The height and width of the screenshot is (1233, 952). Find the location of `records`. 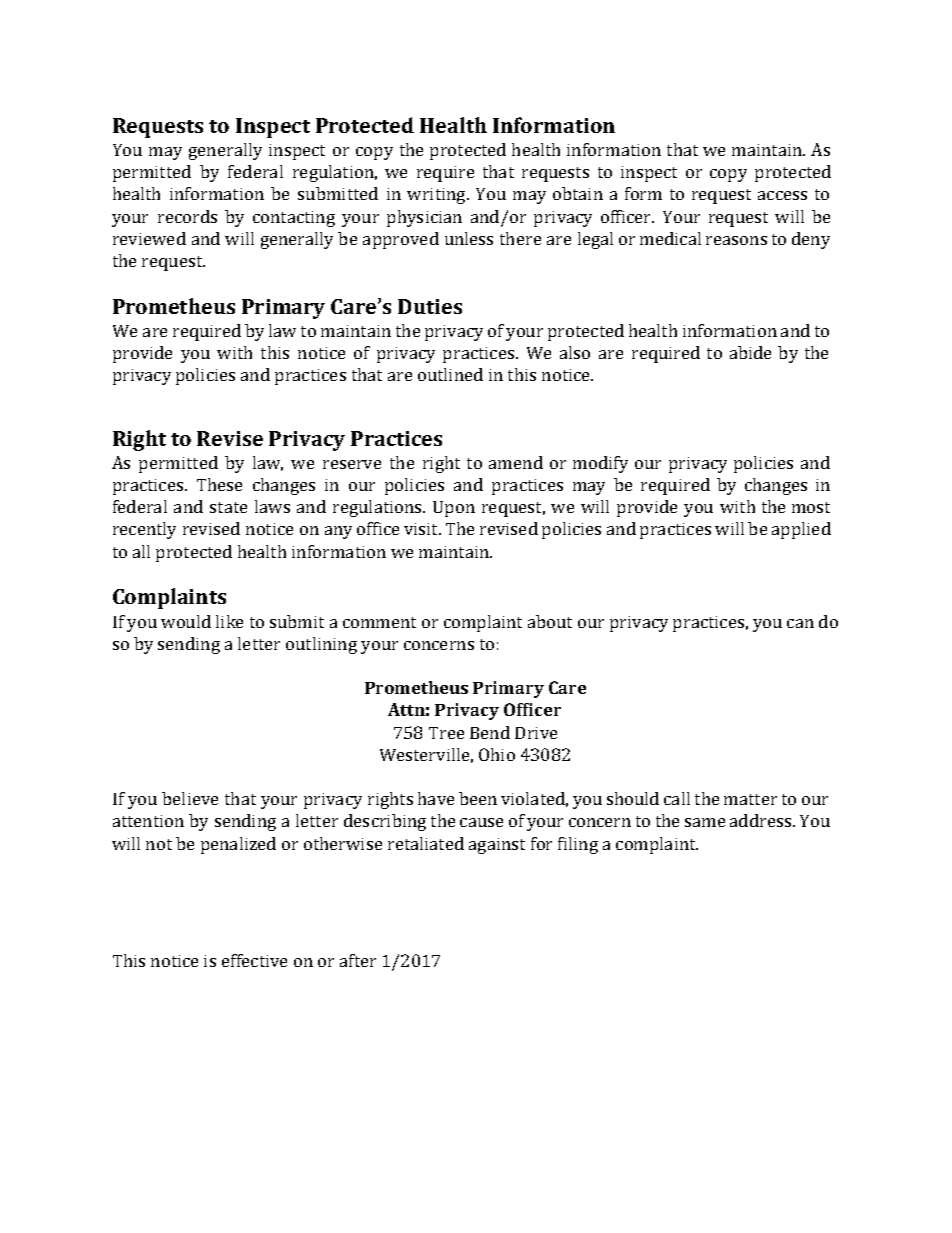

records is located at coordinates (187, 216).
